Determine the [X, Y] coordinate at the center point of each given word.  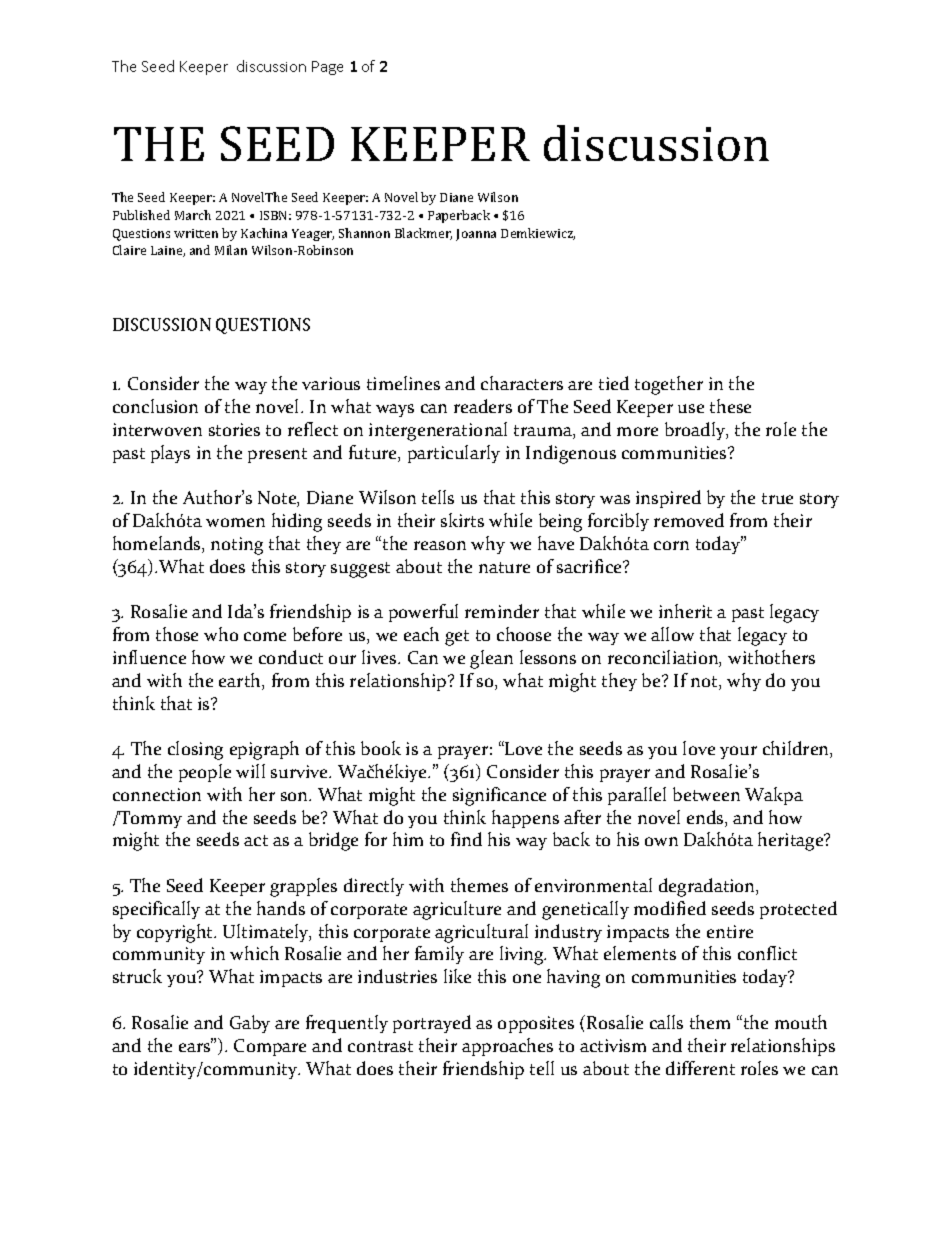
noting [237, 546]
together [669, 385]
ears [195, 1046]
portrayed [432, 1024]
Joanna [476, 235]
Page [327, 68]
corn [671, 545]
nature [504, 567]
